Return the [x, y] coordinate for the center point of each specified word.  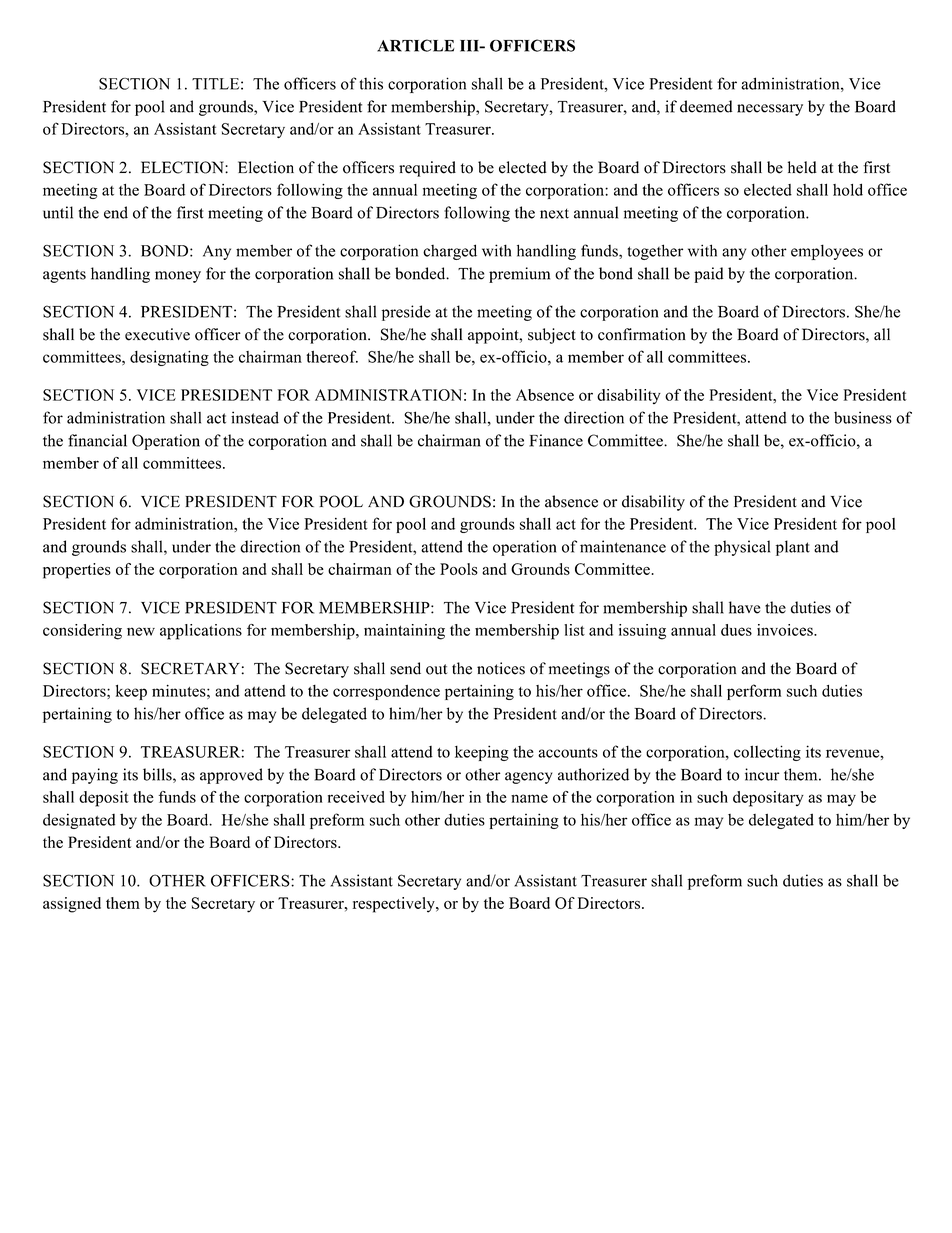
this [371, 83]
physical [742, 548]
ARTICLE [416, 45]
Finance [556, 440]
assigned [72, 905]
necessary [770, 110]
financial [97, 440]
